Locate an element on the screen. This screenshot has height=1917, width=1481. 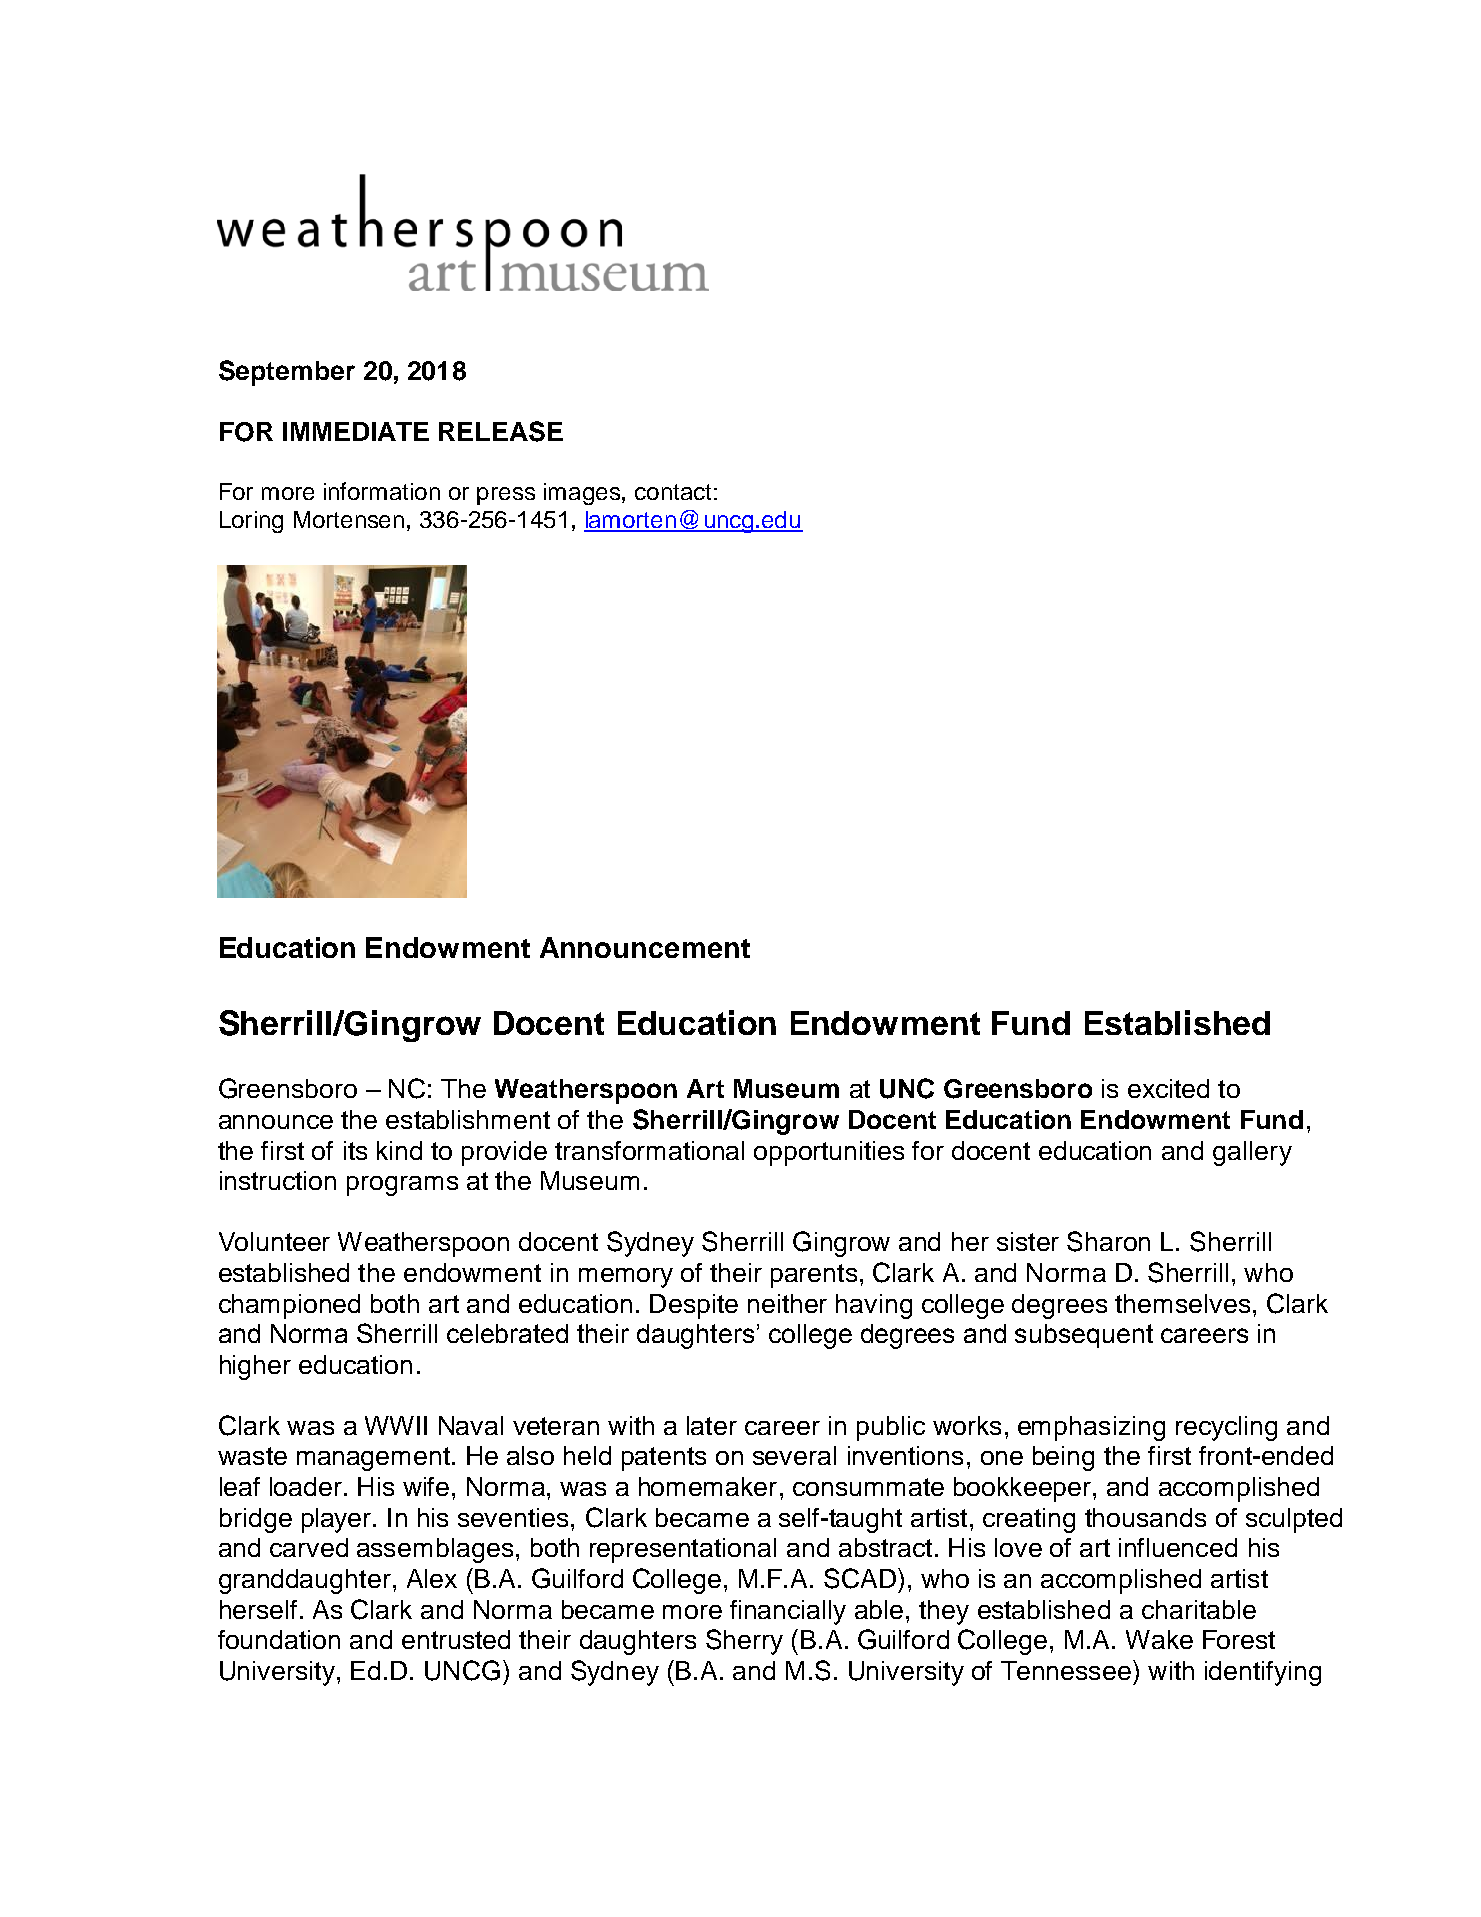
IMMEDIATE is located at coordinates (356, 431).
